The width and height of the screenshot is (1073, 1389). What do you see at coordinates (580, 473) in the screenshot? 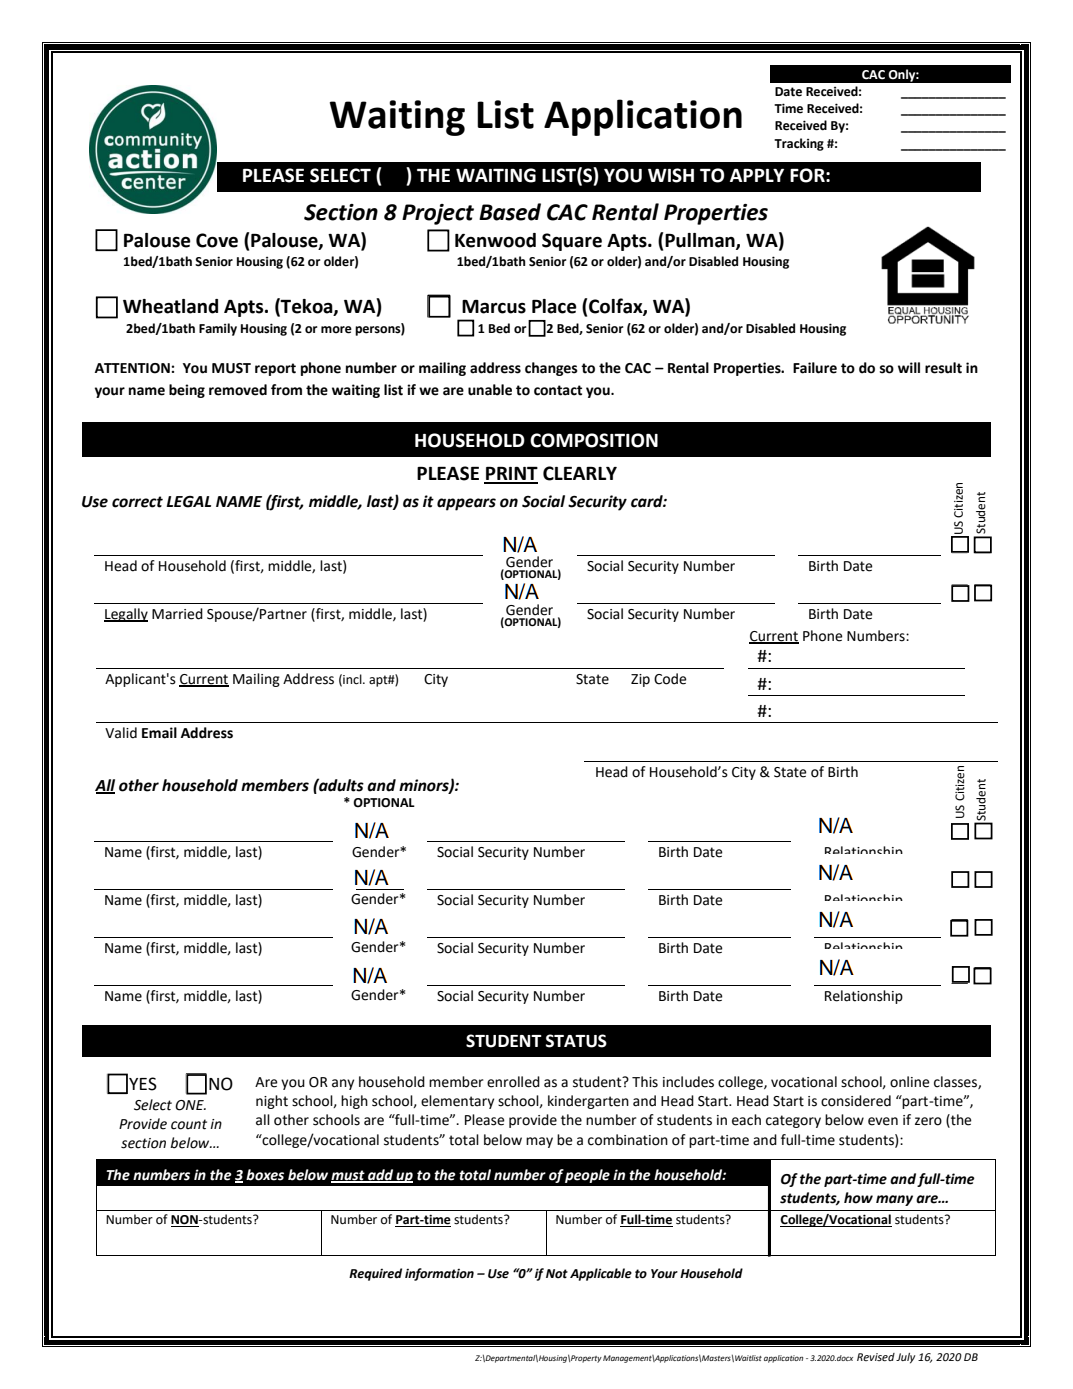
I see `CLEARLY` at bounding box center [580, 473].
